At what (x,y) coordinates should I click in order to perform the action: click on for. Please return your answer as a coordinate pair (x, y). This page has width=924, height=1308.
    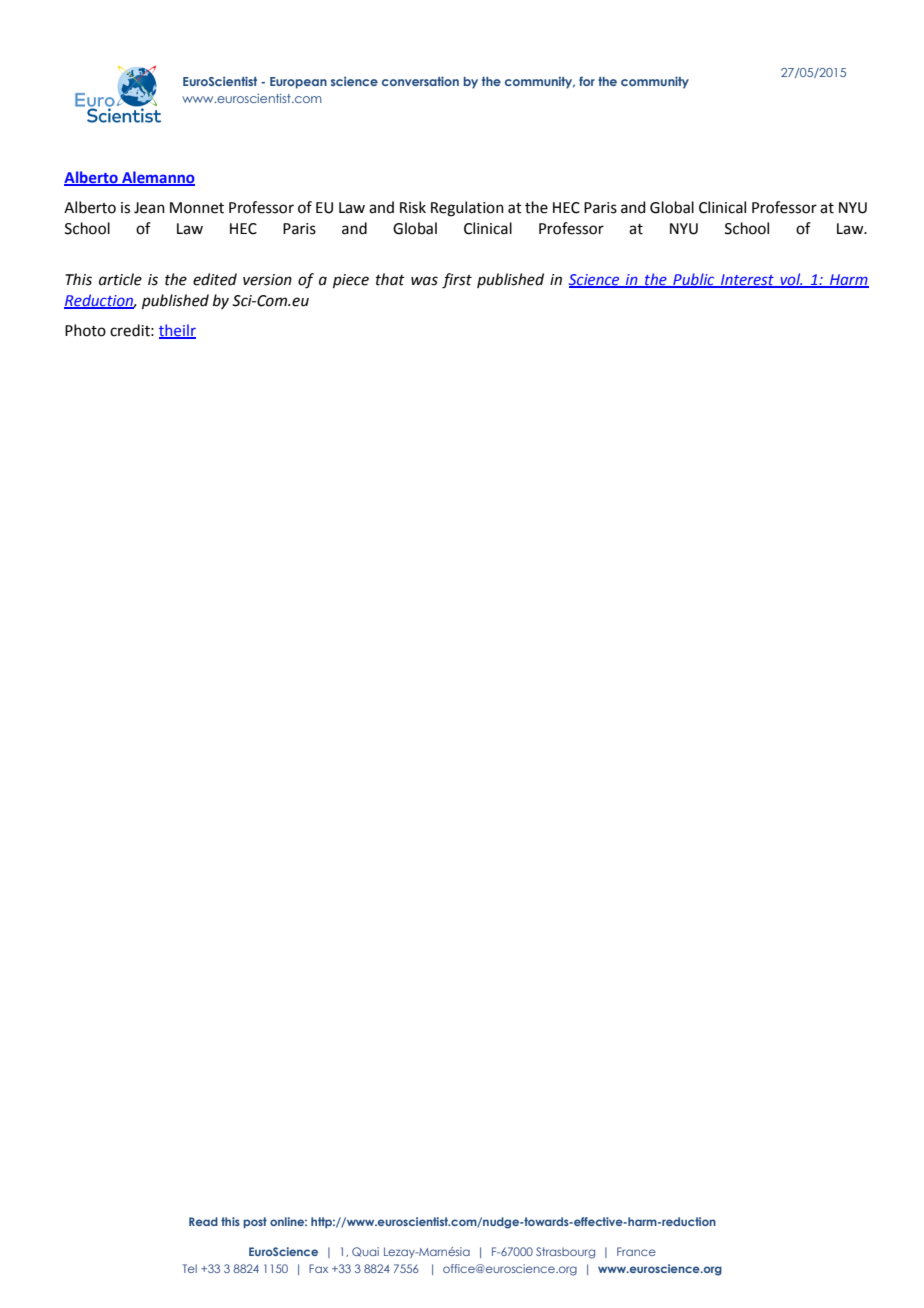
    Looking at the image, I should click on (587, 81).
